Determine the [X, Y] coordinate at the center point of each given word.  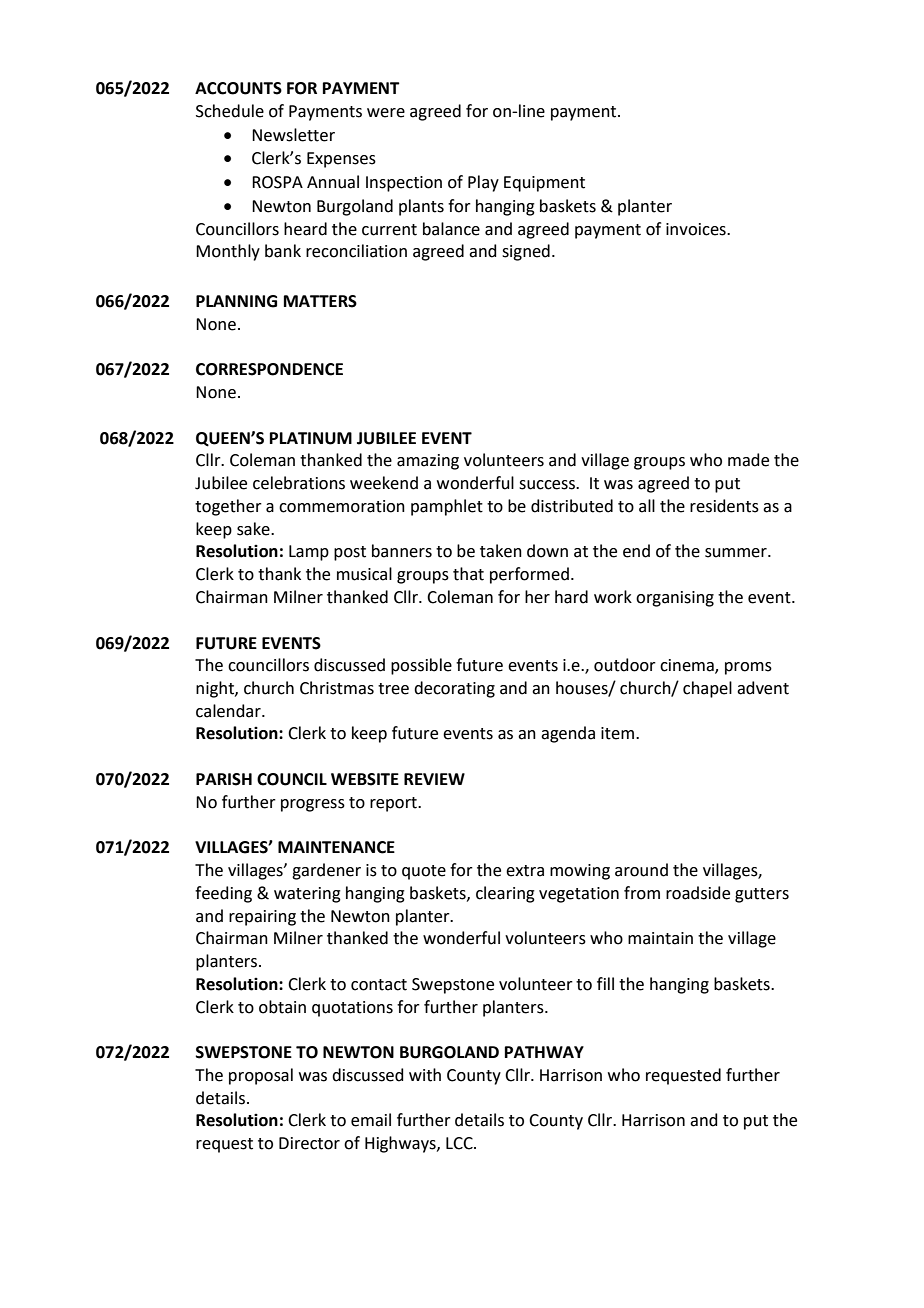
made [748, 460]
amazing [428, 462]
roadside [698, 893]
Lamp [309, 553]
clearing [505, 894]
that [468, 574]
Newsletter [293, 135]
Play [483, 183]
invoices [697, 229]
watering [307, 895]
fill [605, 983]
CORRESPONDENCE [269, 369]
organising [675, 599]
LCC [460, 1143]
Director [309, 1143]
